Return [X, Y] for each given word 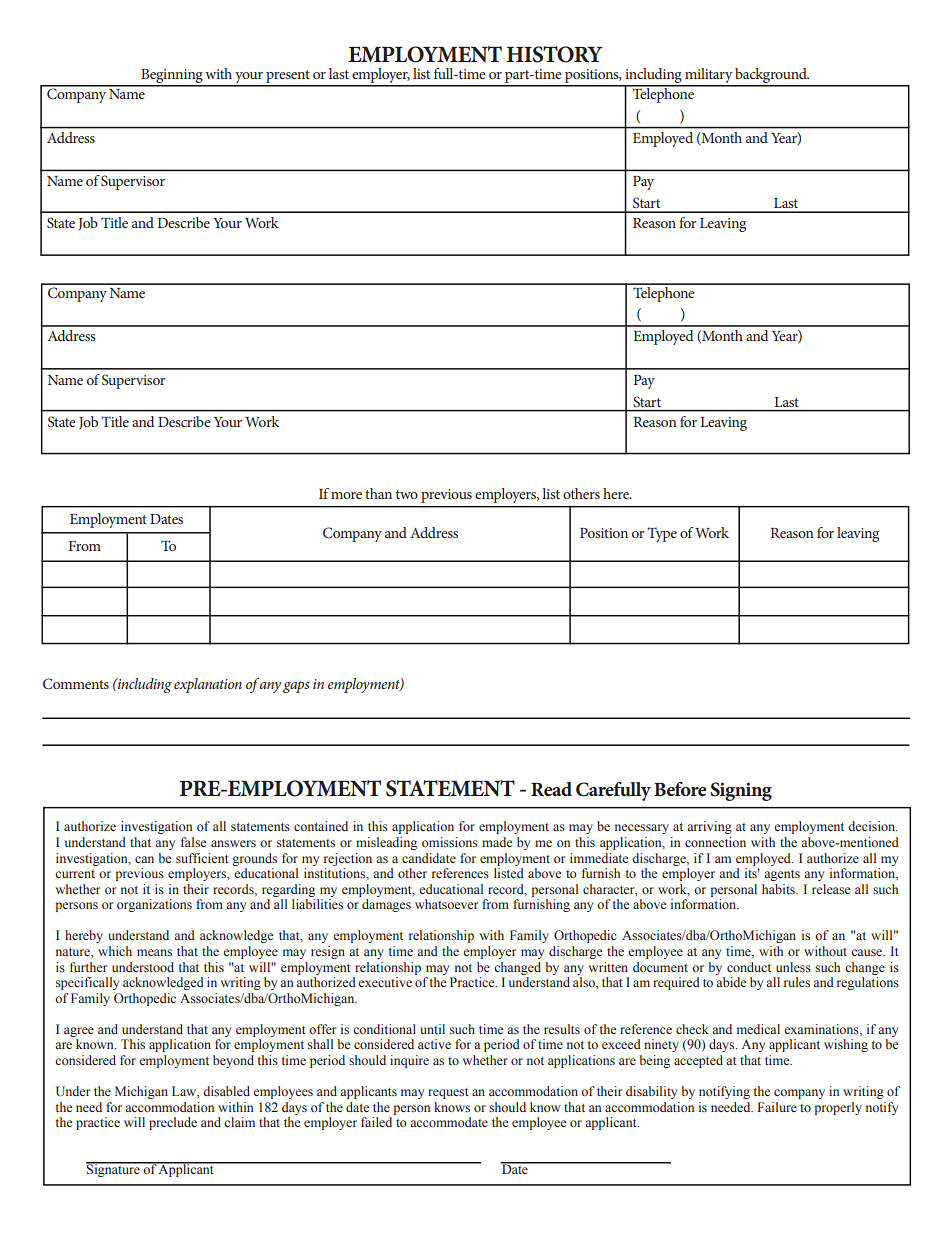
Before [680, 789]
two [407, 494]
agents [782, 875]
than [378, 493]
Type [662, 534]
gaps [296, 687]
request [448, 1093]
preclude [173, 1123]
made [497, 842]
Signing [741, 791]
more [346, 495]
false [193, 842]
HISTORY [555, 54]
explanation [208, 685]
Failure [777, 1107]
